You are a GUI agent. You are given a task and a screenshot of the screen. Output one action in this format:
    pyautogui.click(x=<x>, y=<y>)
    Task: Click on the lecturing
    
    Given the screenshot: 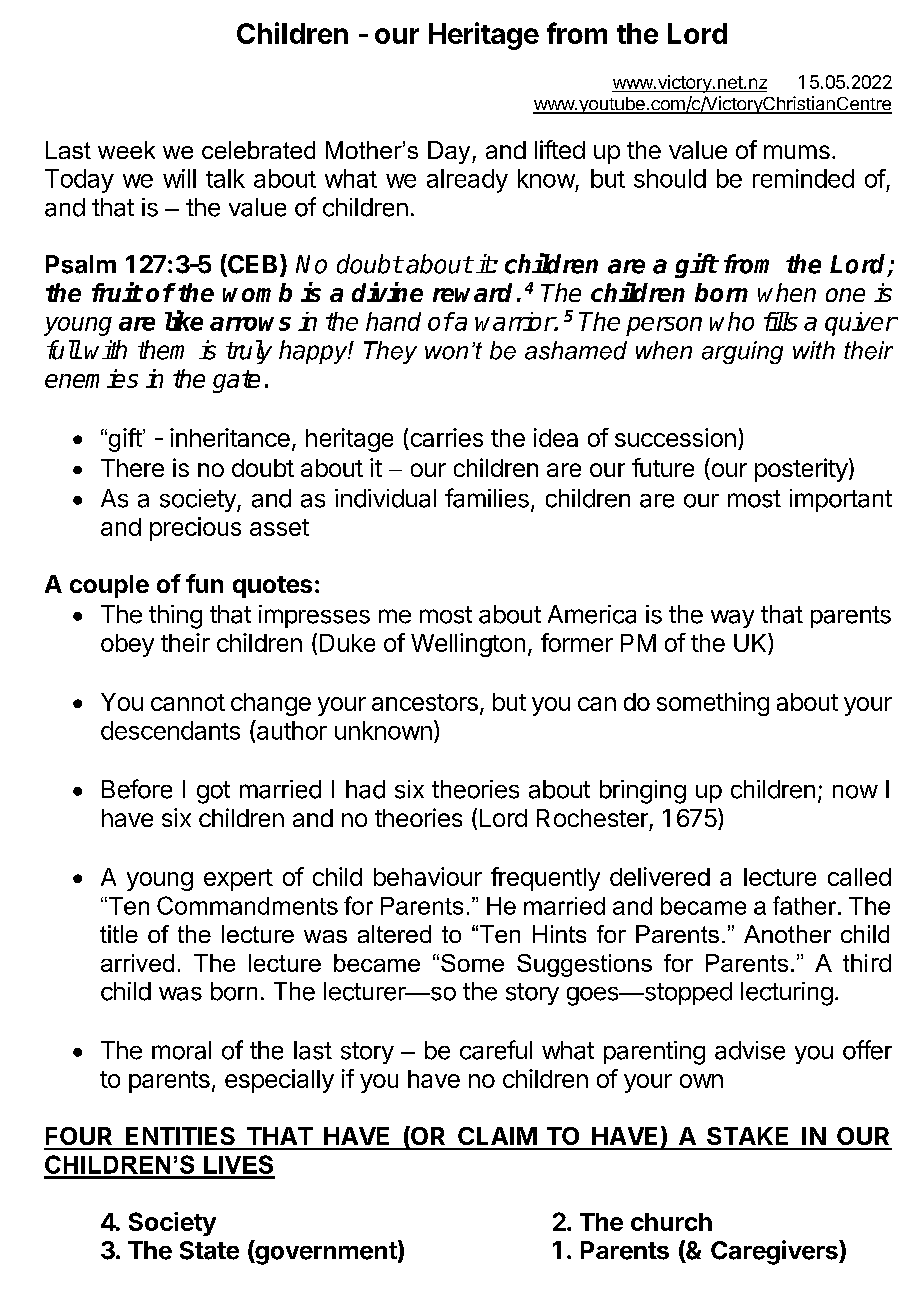 What is the action you would take?
    pyautogui.click(x=787, y=994)
